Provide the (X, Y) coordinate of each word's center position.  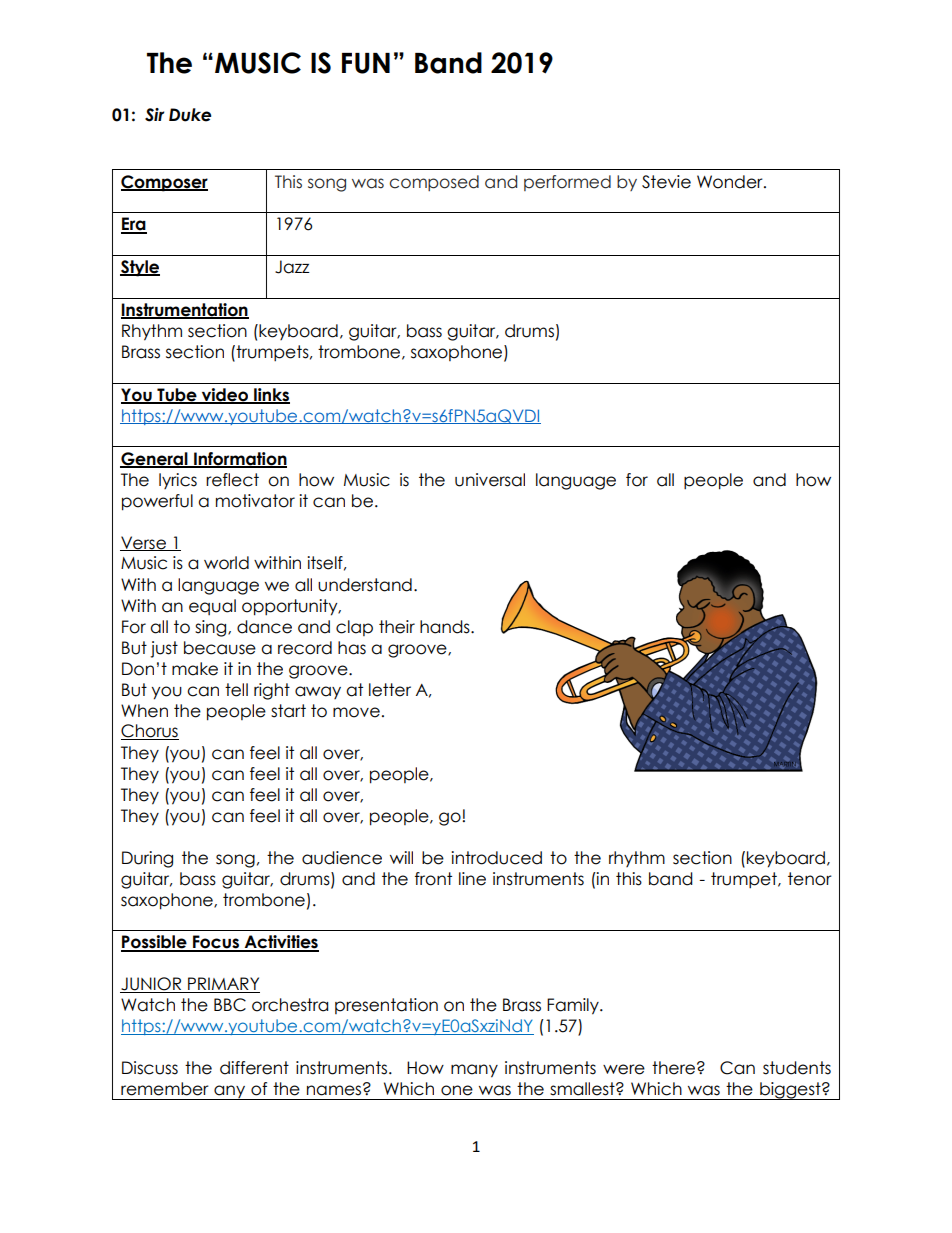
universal (490, 480)
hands (446, 627)
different (254, 1068)
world (226, 563)
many (474, 1071)
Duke (190, 115)
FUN (366, 63)
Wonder (731, 182)
